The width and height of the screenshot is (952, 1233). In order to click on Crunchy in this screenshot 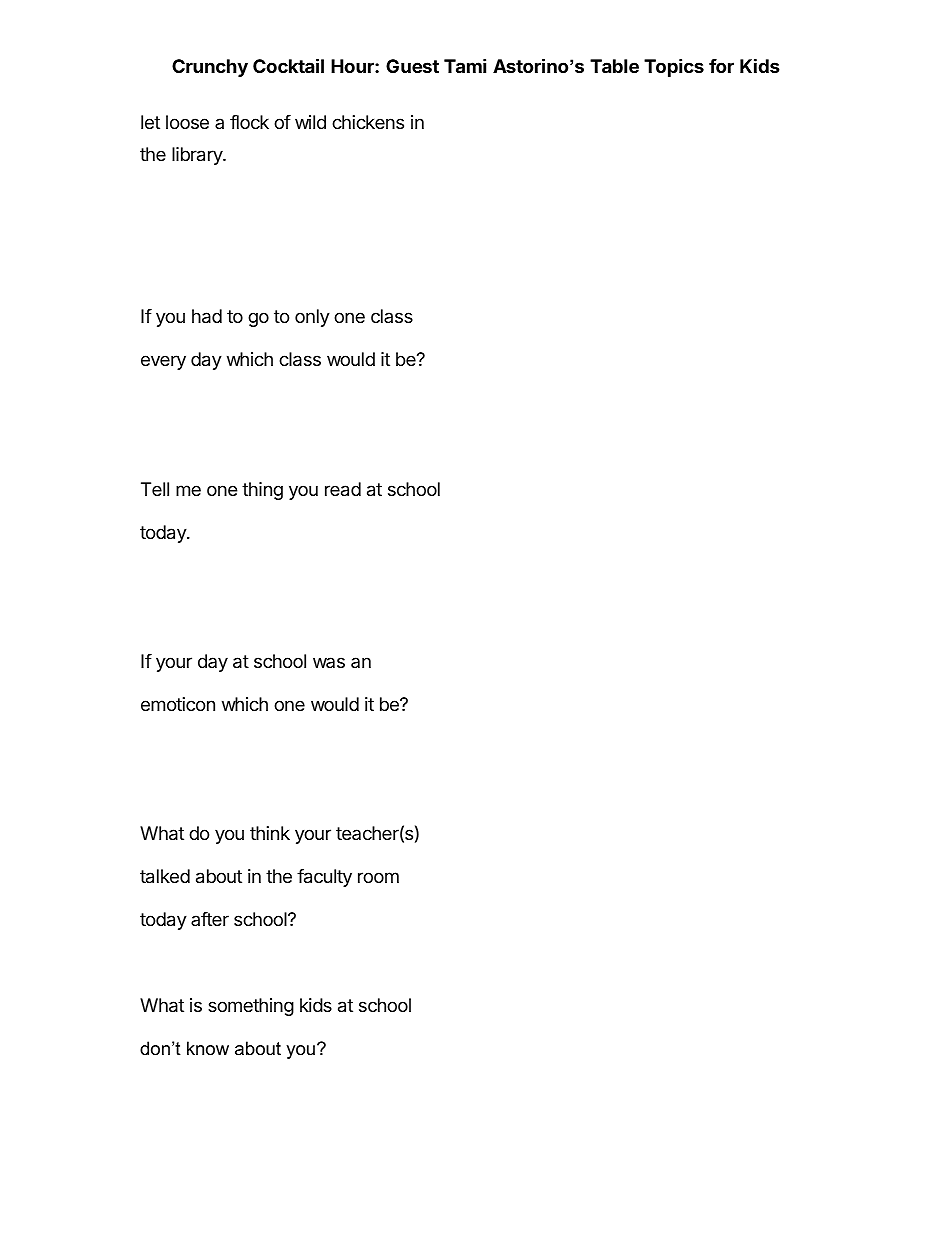, I will do `click(210, 68)`.
